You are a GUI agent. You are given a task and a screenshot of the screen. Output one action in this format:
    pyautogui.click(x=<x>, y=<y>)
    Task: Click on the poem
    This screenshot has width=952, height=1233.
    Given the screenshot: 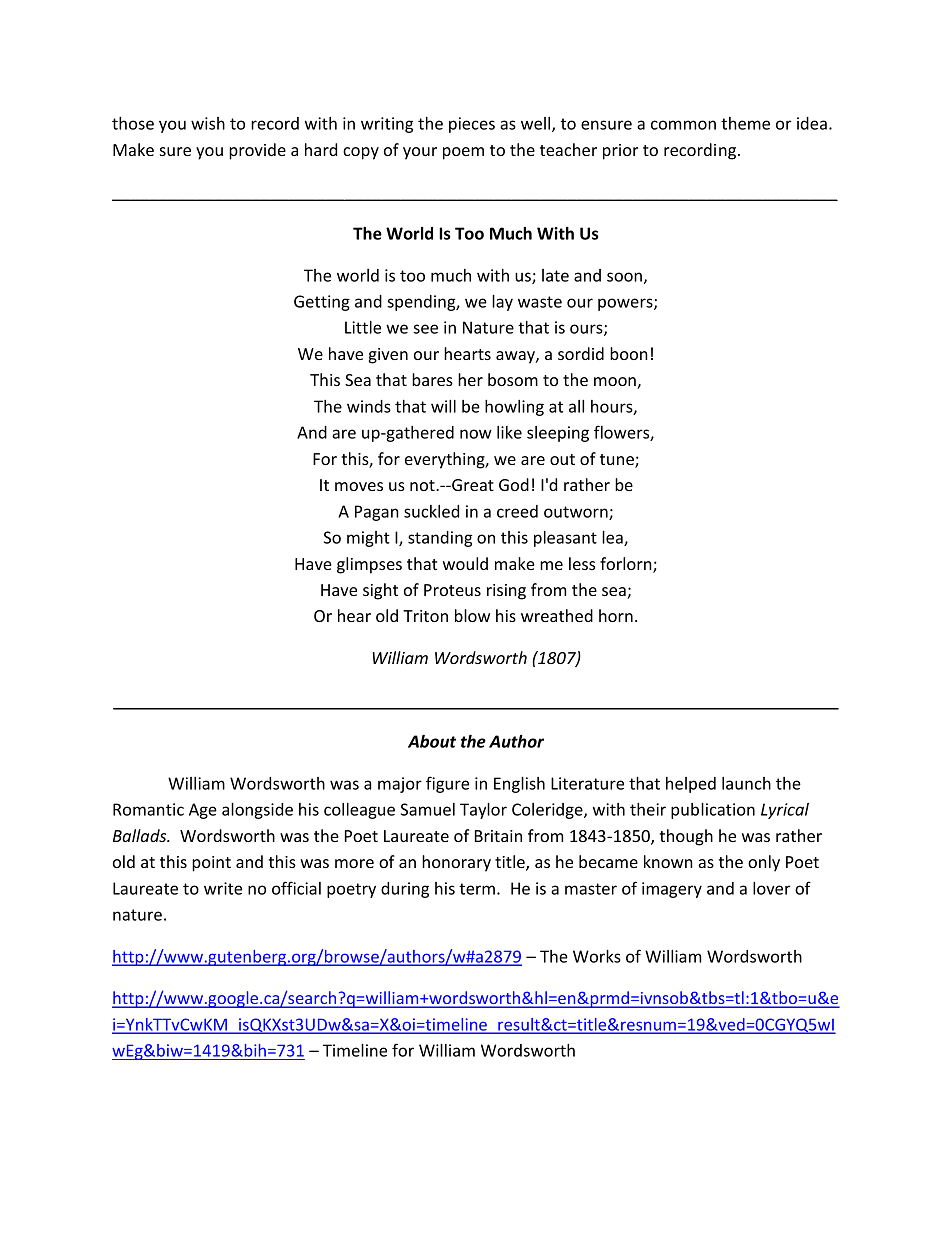 What is the action you would take?
    pyautogui.click(x=463, y=153)
